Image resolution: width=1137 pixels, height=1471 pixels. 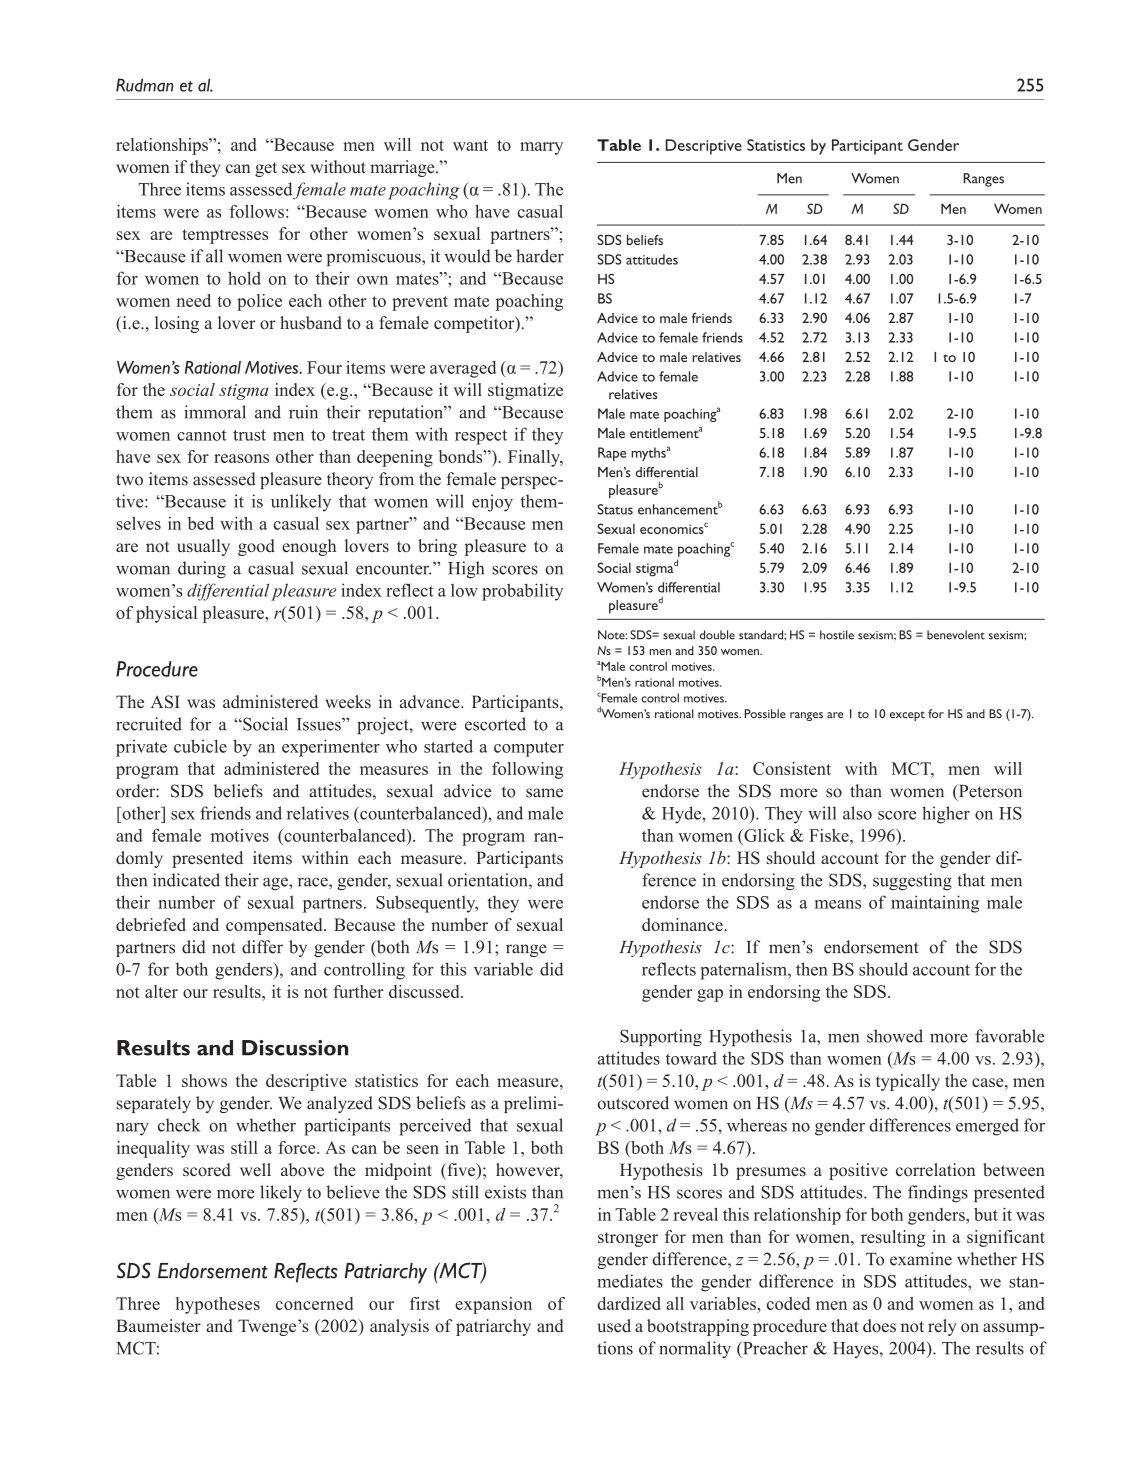 What do you see at coordinates (218, 1305) in the screenshot?
I see `hypotheses` at bounding box center [218, 1305].
